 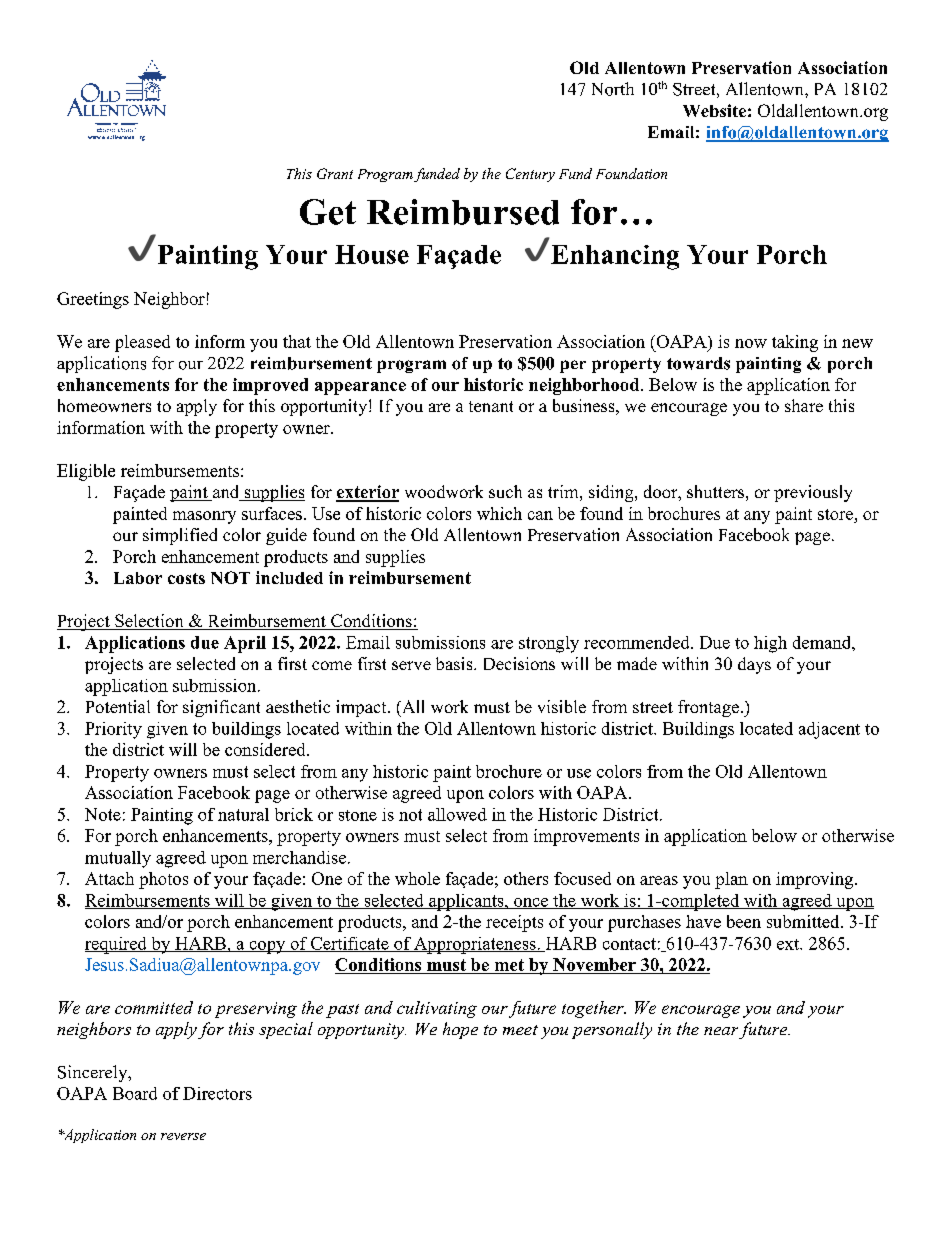 What do you see at coordinates (217, 1093) in the screenshot?
I see `Directors` at bounding box center [217, 1093].
